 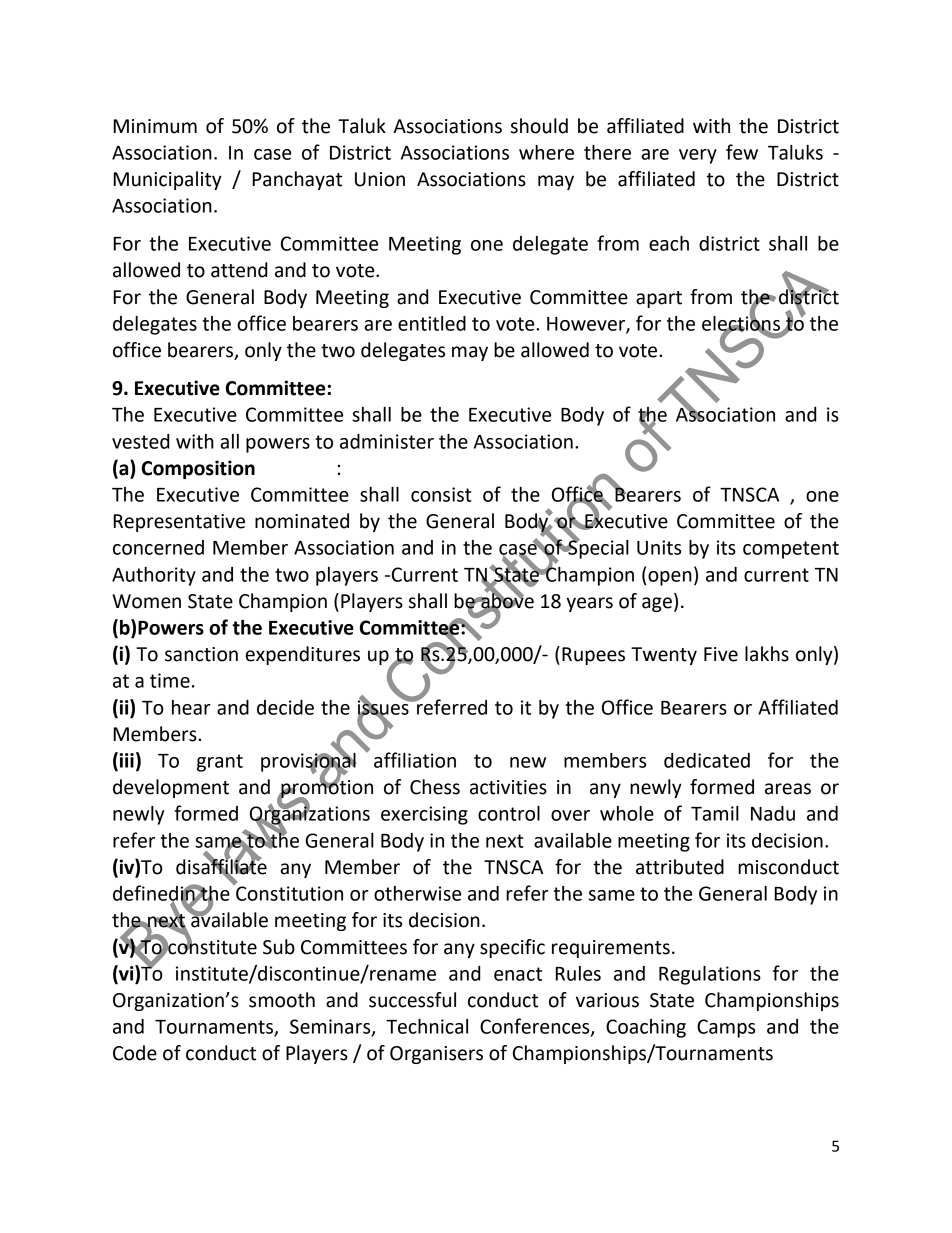 What do you see at coordinates (589, 604) in the image?
I see `years` at bounding box center [589, 604].
